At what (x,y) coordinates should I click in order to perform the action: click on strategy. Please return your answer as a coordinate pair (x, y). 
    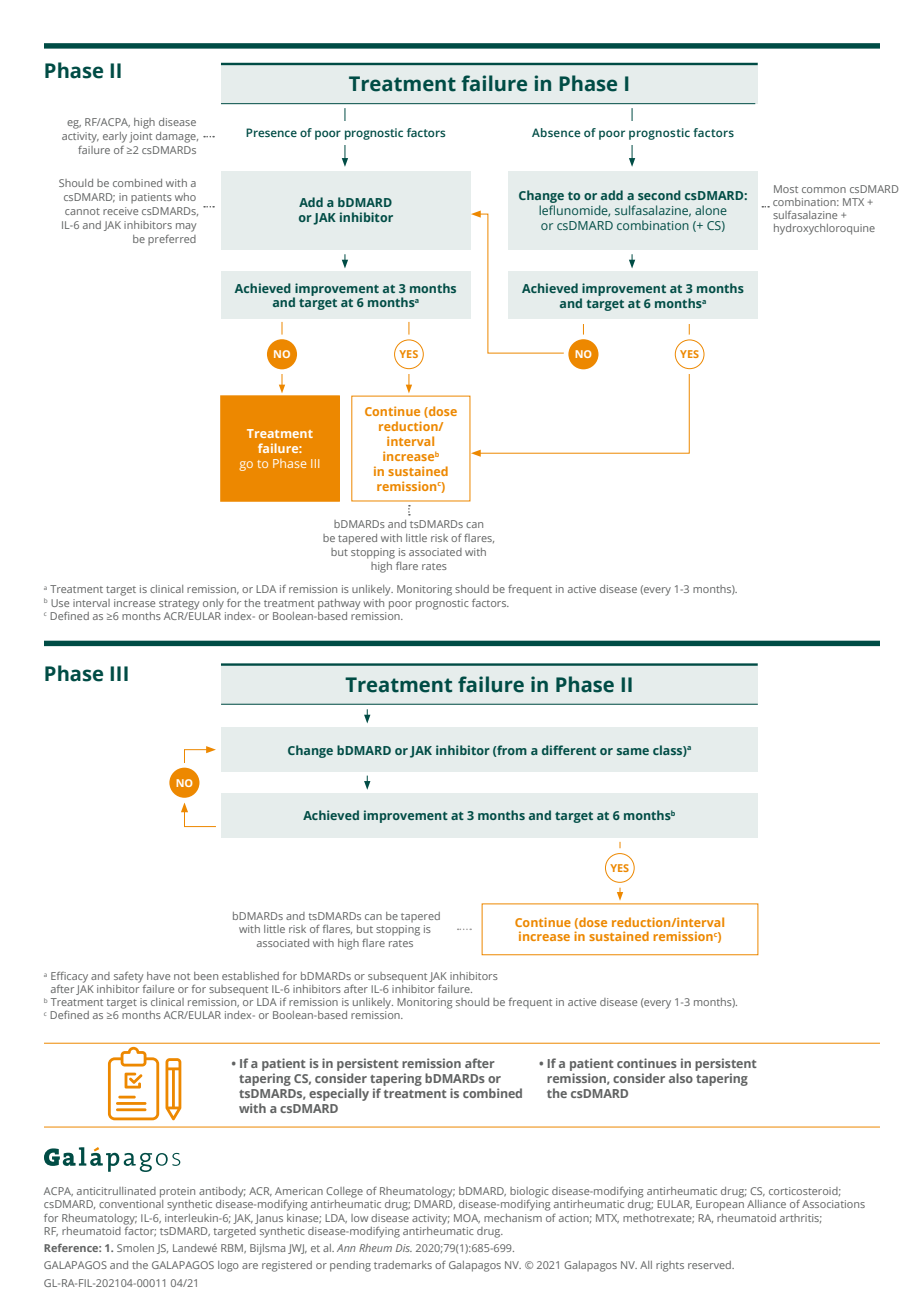
    Looking at the image, I should click on (179, 605).
